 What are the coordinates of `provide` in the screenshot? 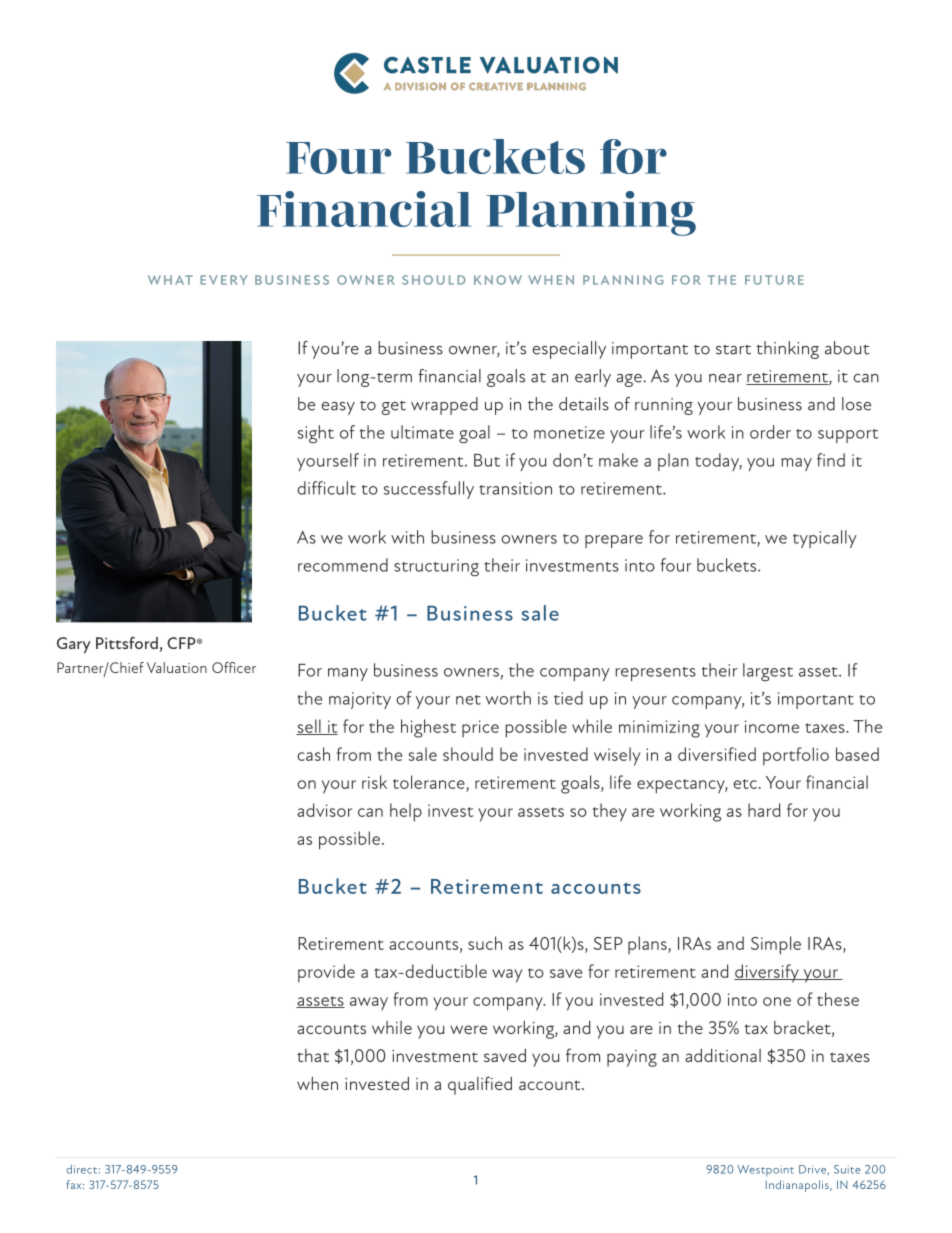 It's located at (326, 973).
